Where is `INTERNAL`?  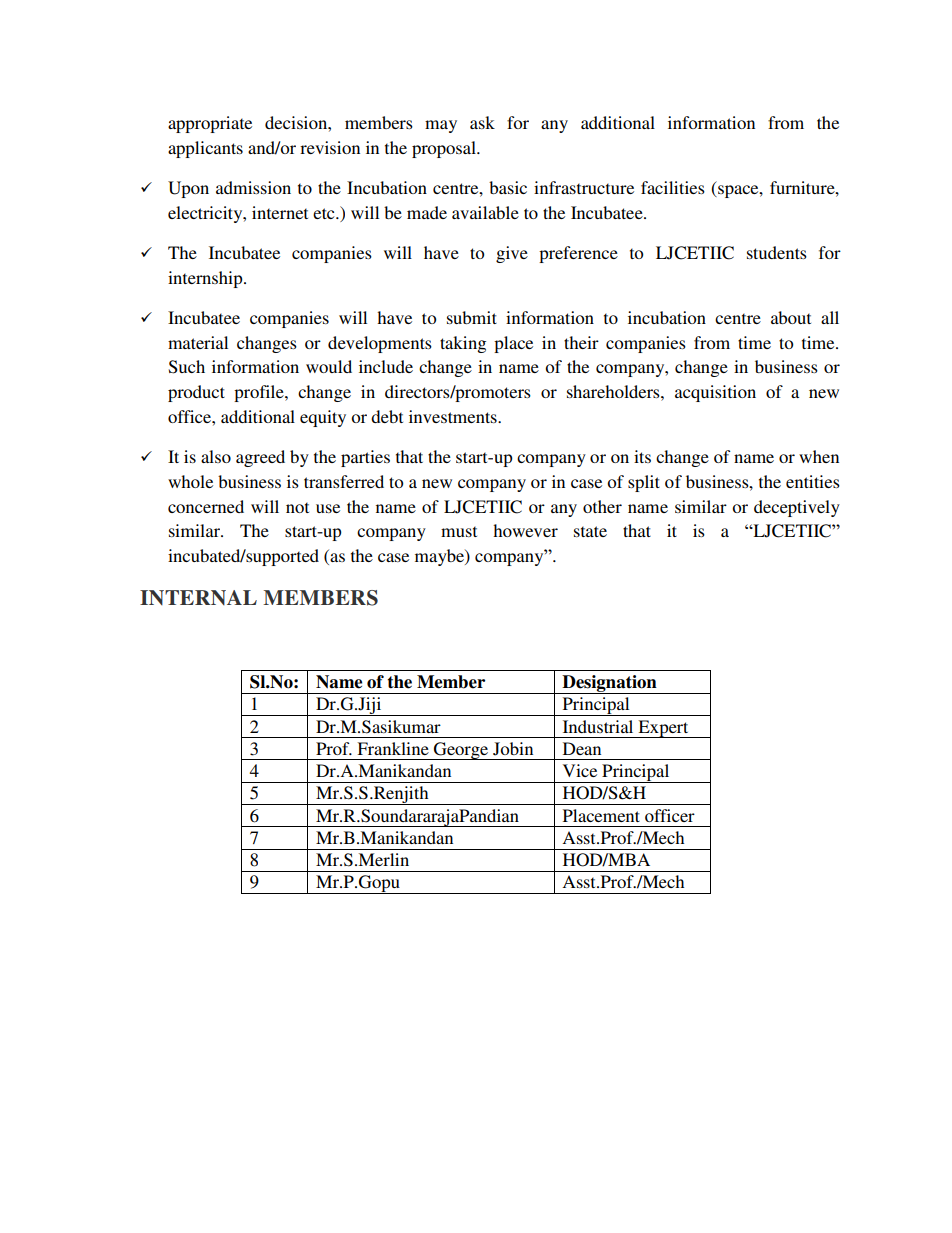
INTERNAL is located at coordinates (198, 597).
